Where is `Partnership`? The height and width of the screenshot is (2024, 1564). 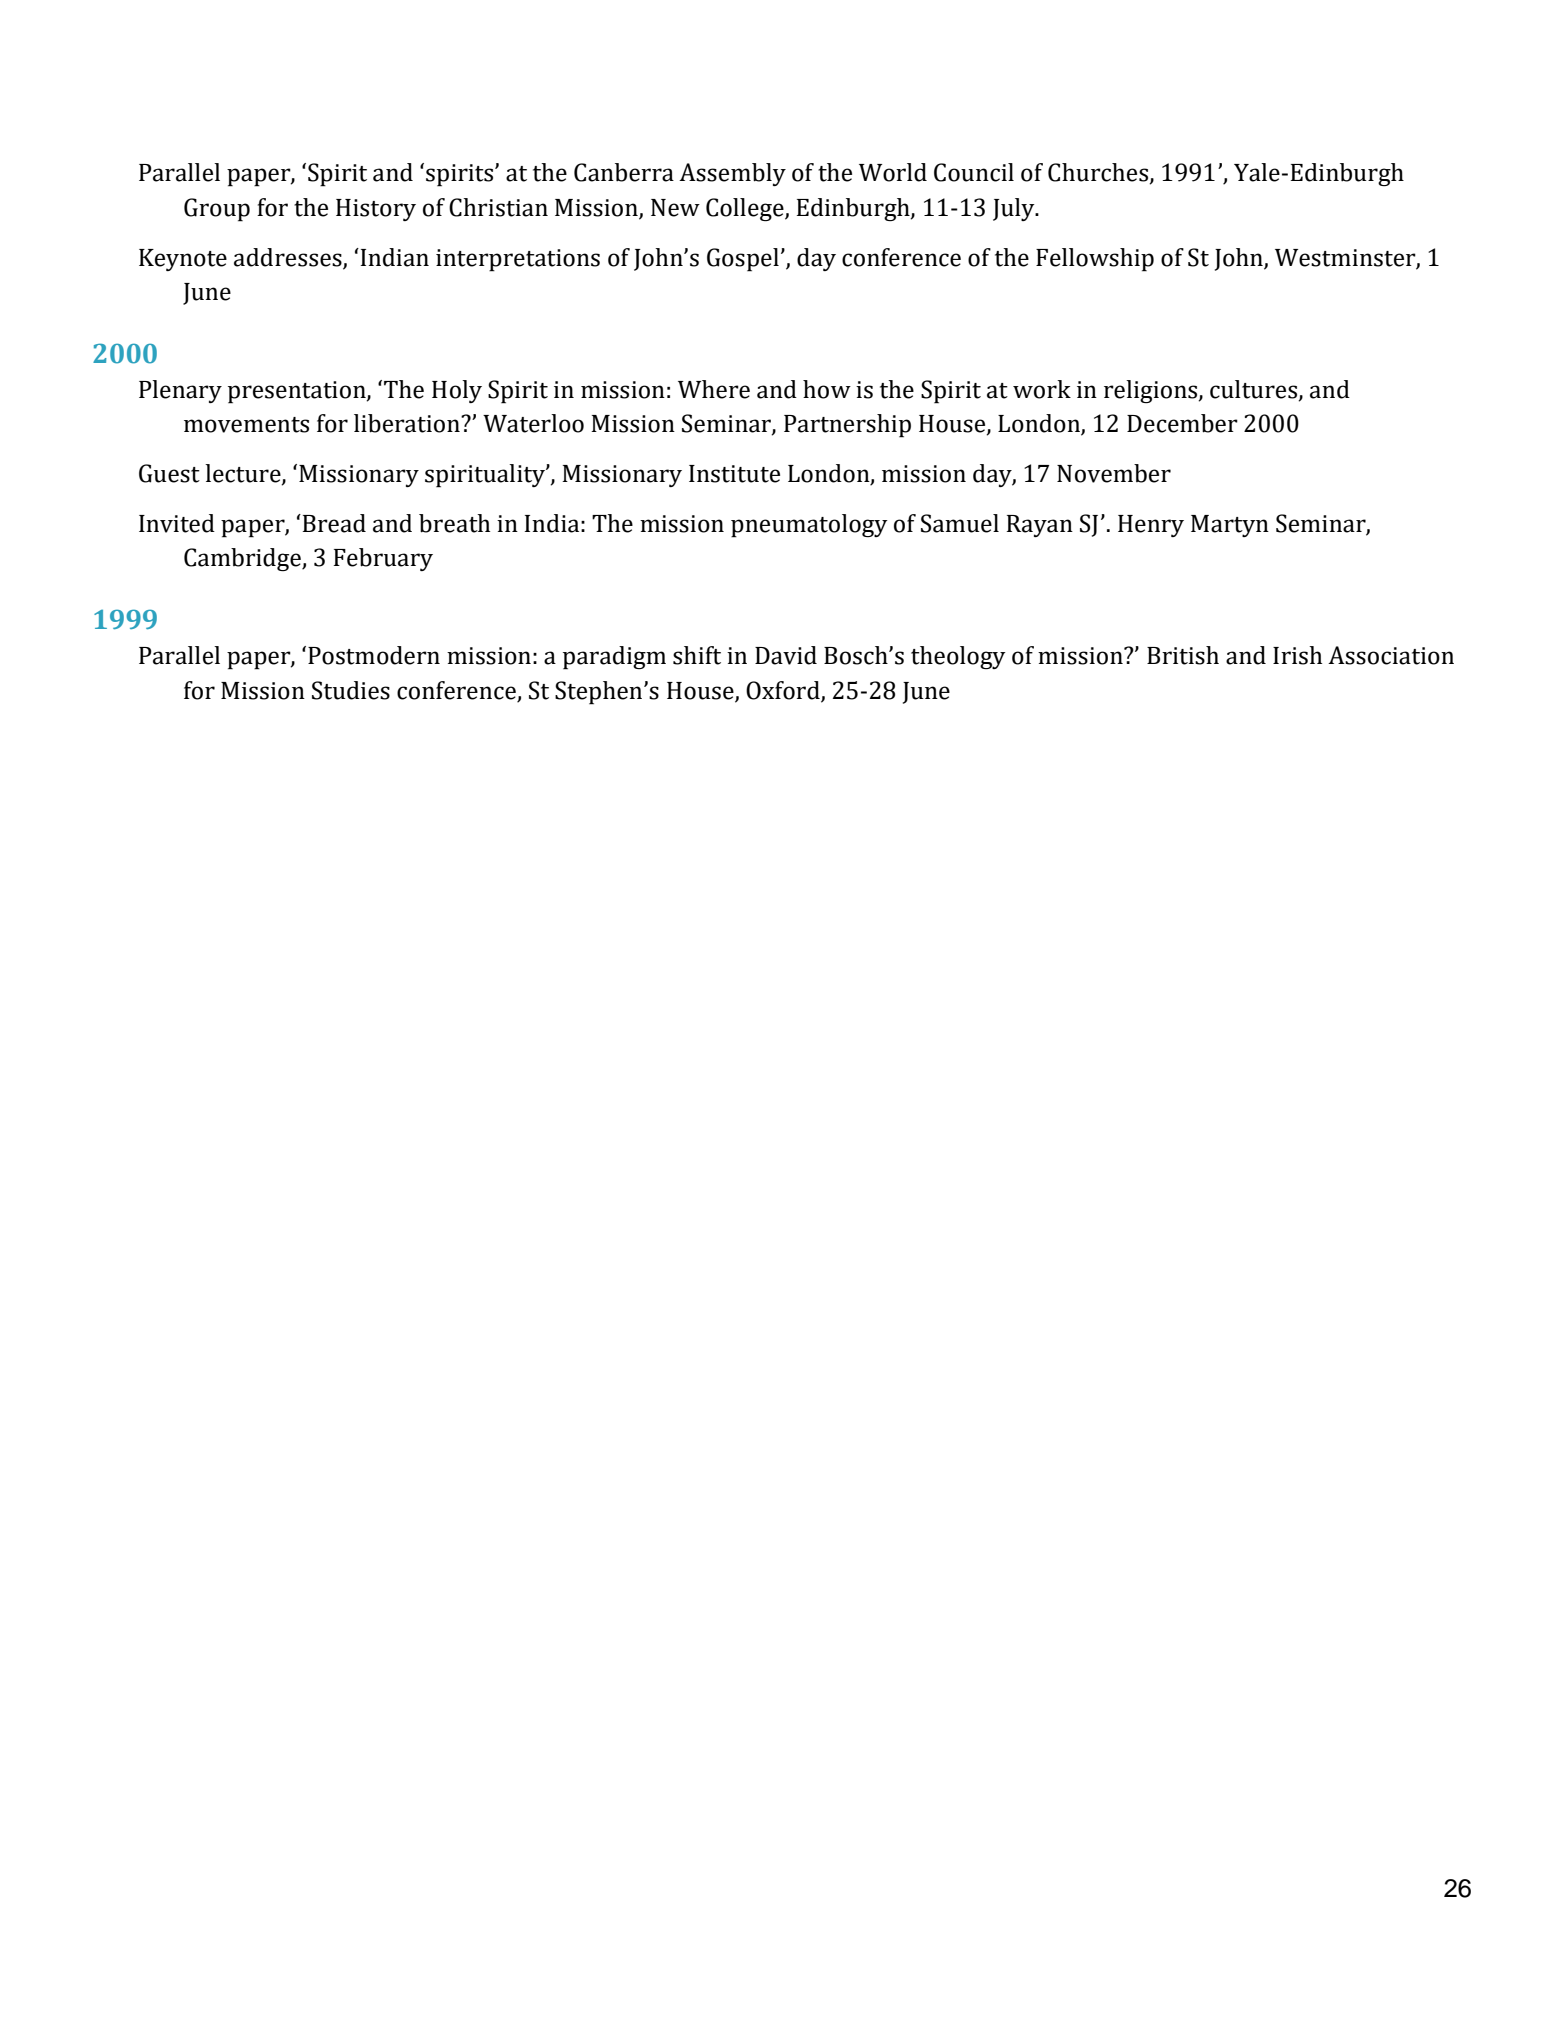 Partnership is located at coordinates (847, 426).
